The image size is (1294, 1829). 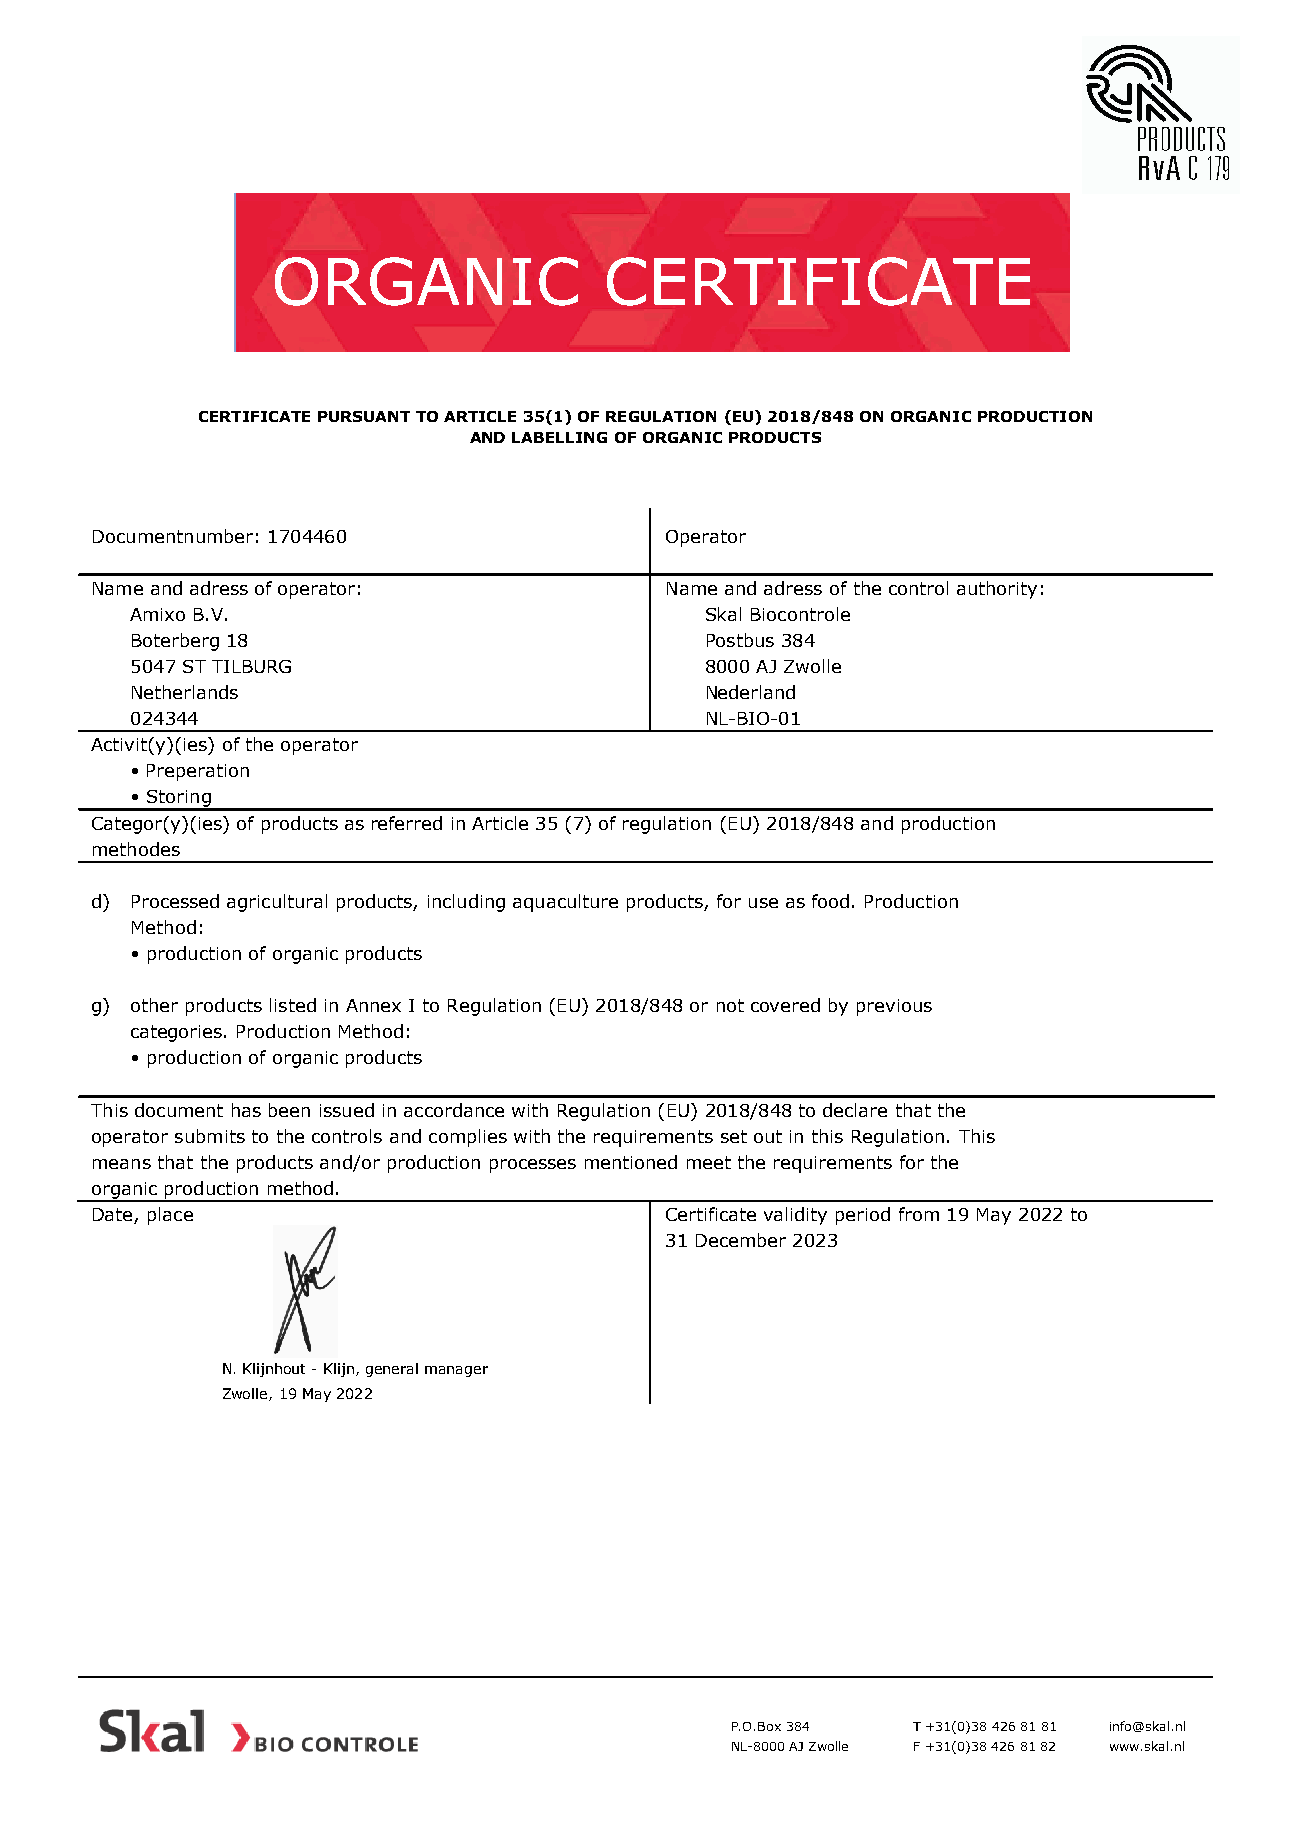 What do you see at coordinates (364, 416) in the screenshot?
I see `PURSUANT` at bounding box center [364, 416].
